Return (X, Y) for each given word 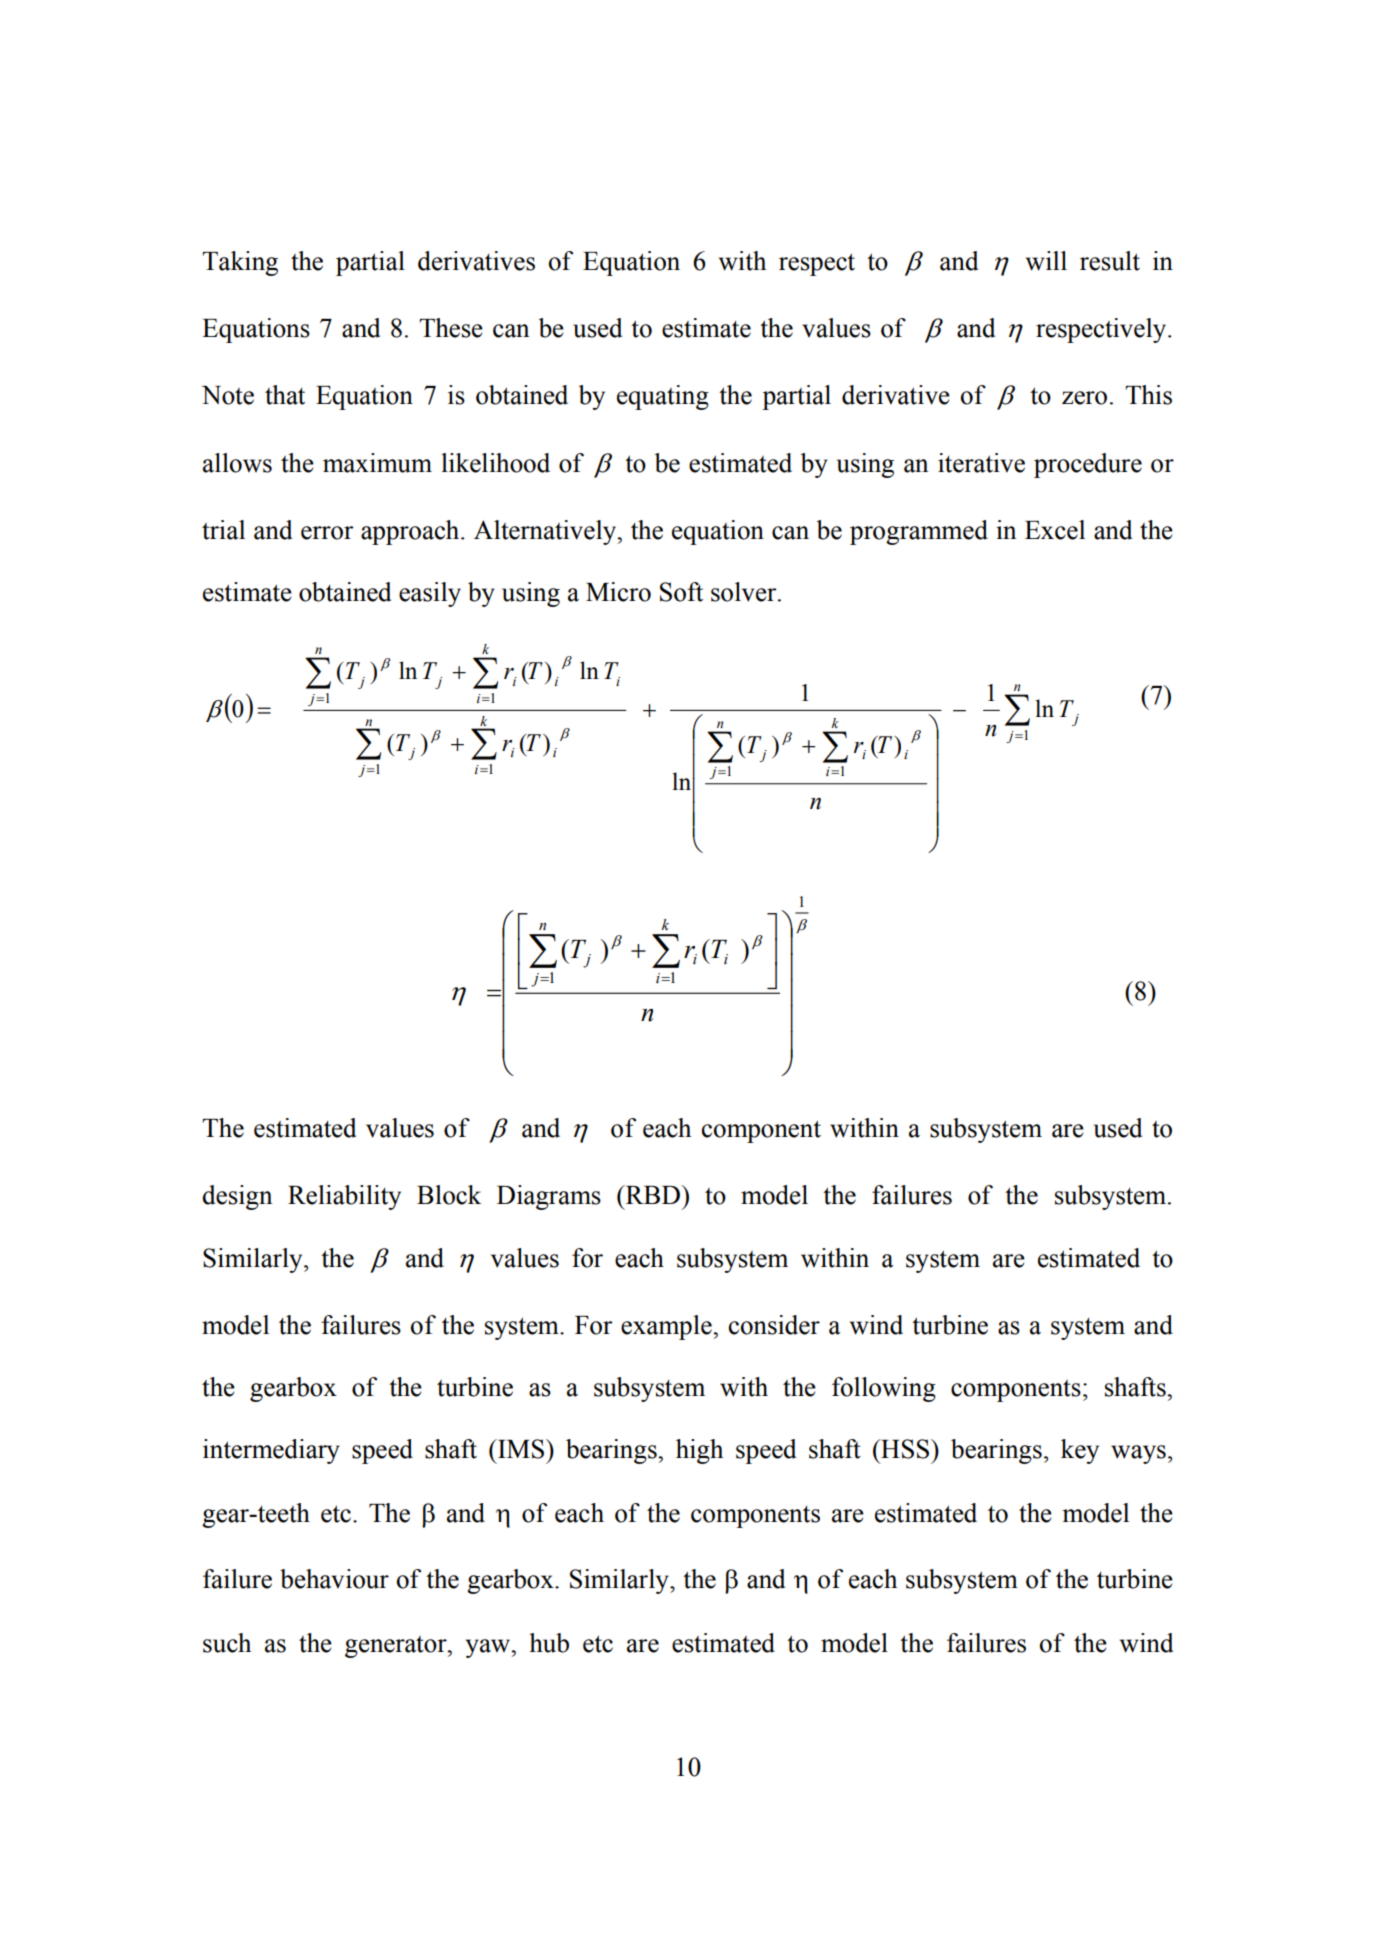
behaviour (334, 1579)
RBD (652, 1194)
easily (430, 594)
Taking (240, 263)
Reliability (344, 1197)
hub (549, 1643)
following (884, 1389)
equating (663, 397)
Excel (1055, 530)
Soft (681, 592)
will (1046, 261)
